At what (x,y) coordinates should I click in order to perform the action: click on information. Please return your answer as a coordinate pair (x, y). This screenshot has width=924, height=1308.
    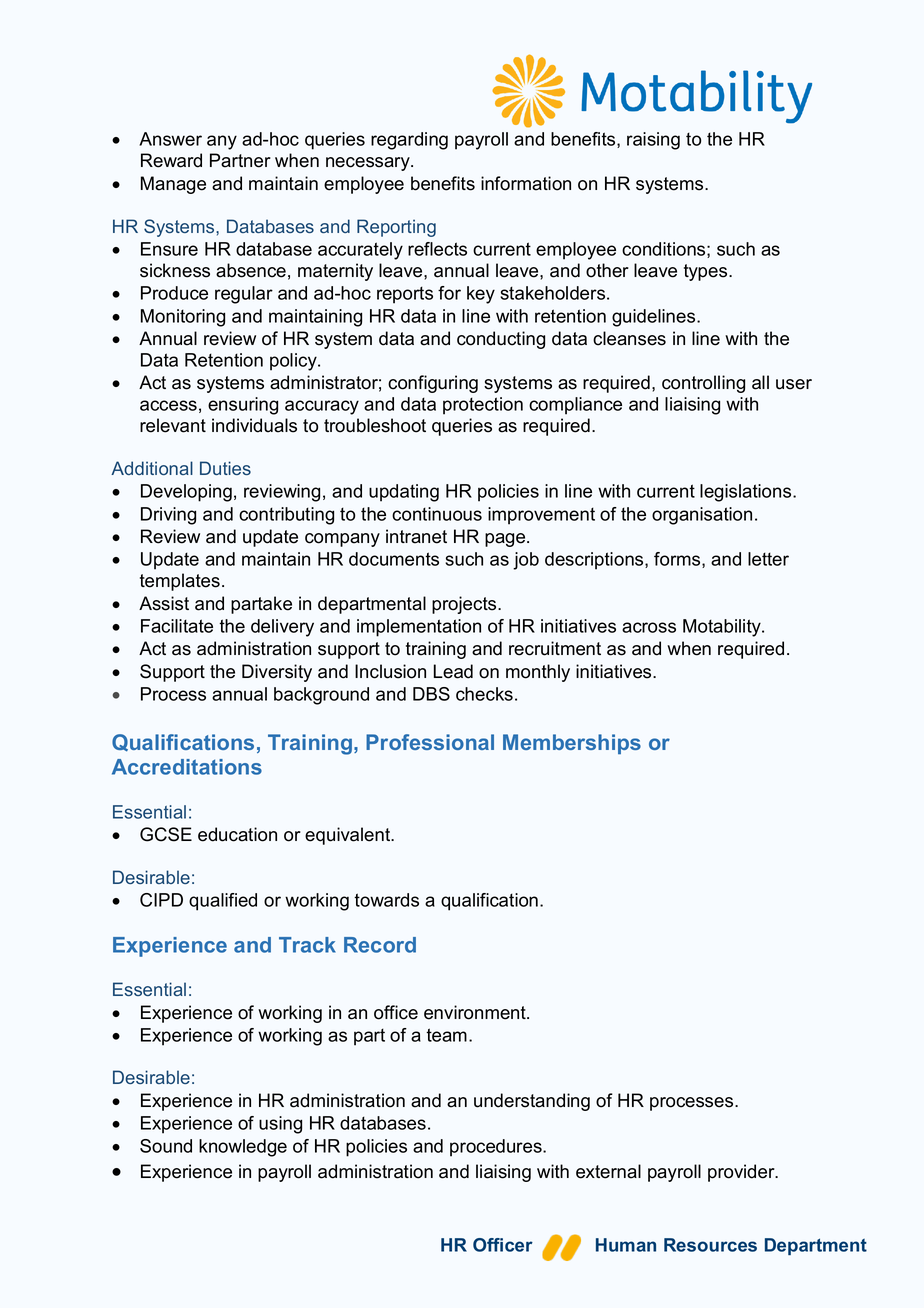
    Looking at the image, I should click on (526, 183).
